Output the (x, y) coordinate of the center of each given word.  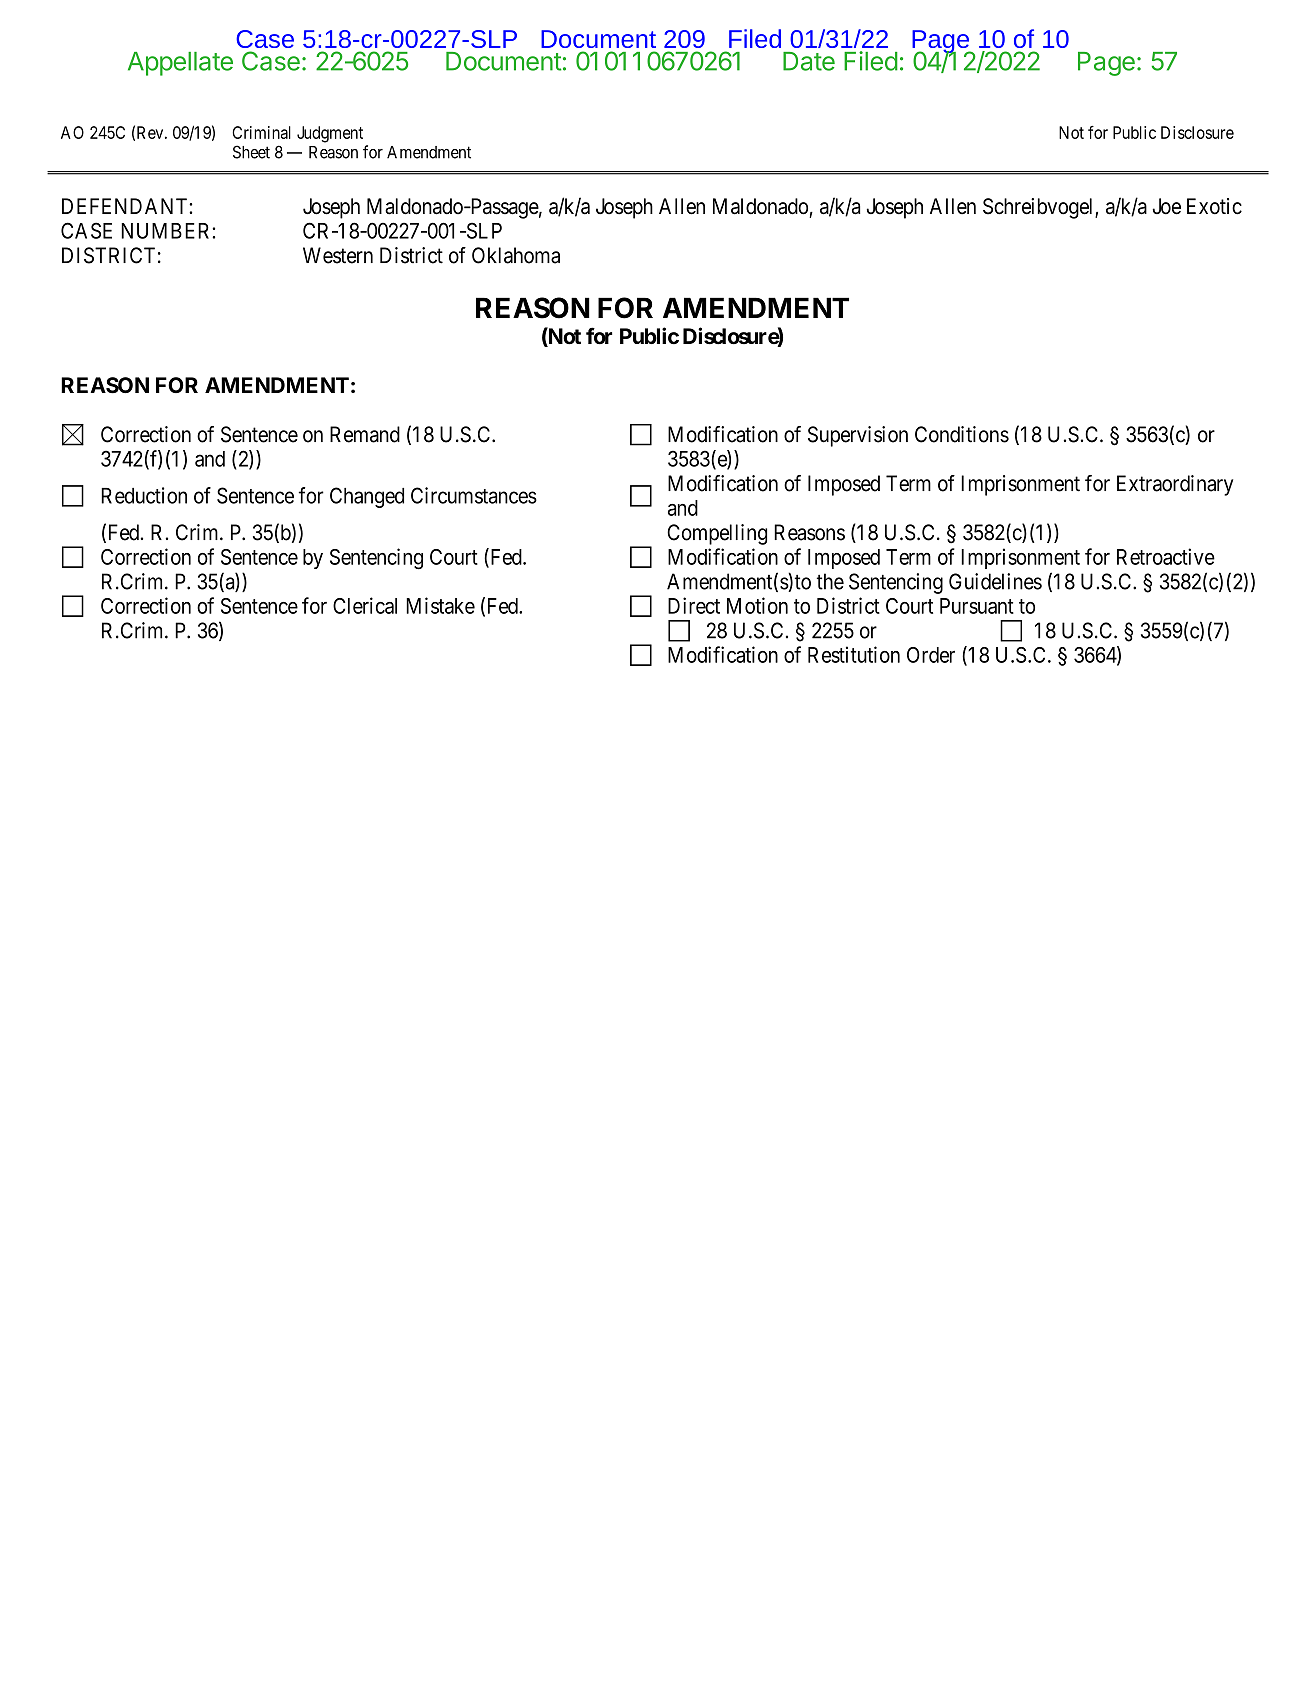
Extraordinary (1175, 485)
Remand (365, 434)
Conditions (962, 434)
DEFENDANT (126, 206)
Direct (694, 605)
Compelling (717, 534)
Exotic (1214, 206)
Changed (367, 497)
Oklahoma (516, 255)
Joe (1167, 206)
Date (809, 61)
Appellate (180, 64)
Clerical (365, 605)
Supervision (858, 436)
